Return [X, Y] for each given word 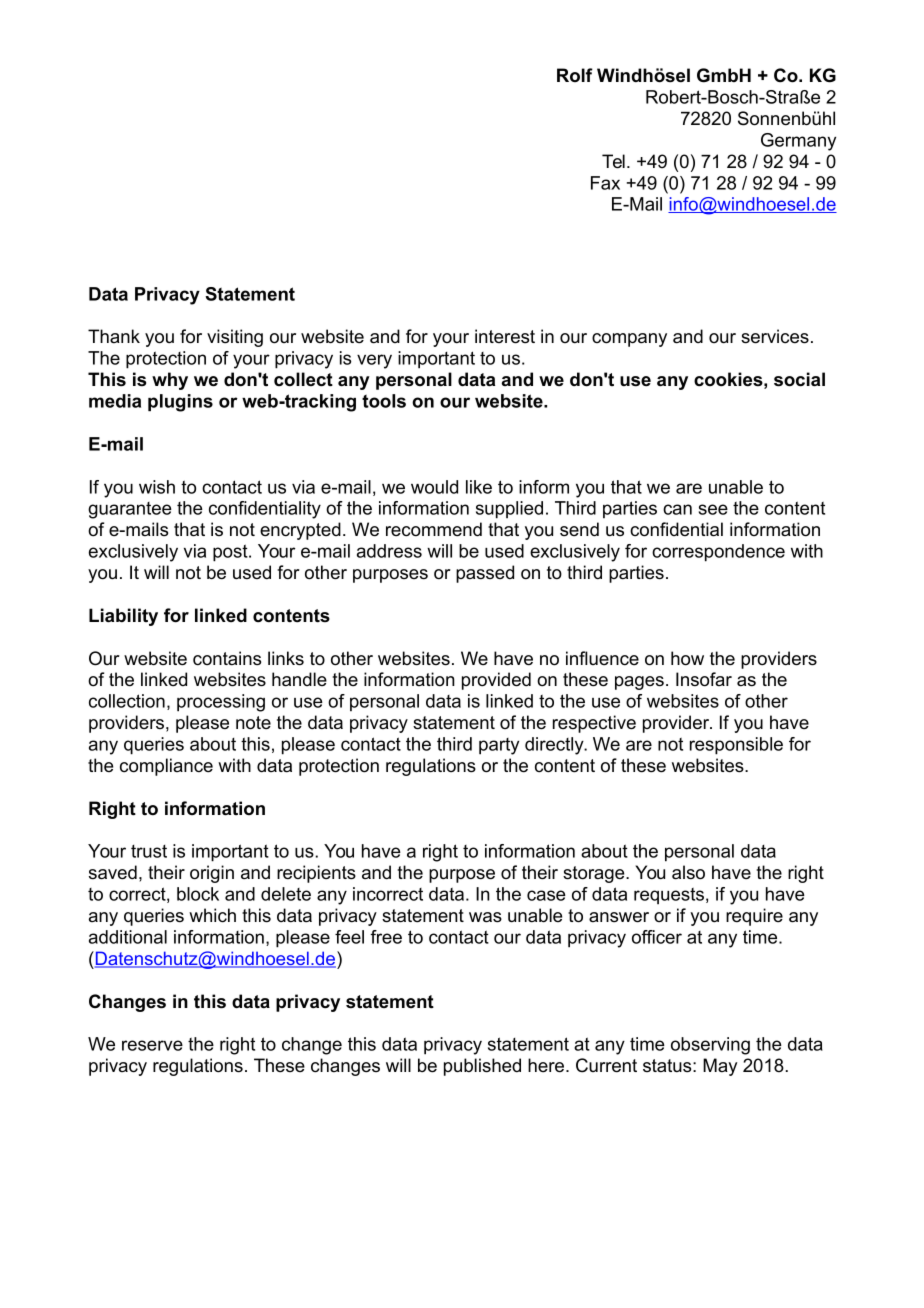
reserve [152, 1045]
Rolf [575, 75]
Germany [798, 142]
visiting [235, 338]
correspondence [718, 553]
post [231, 553]
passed [485, 574]
